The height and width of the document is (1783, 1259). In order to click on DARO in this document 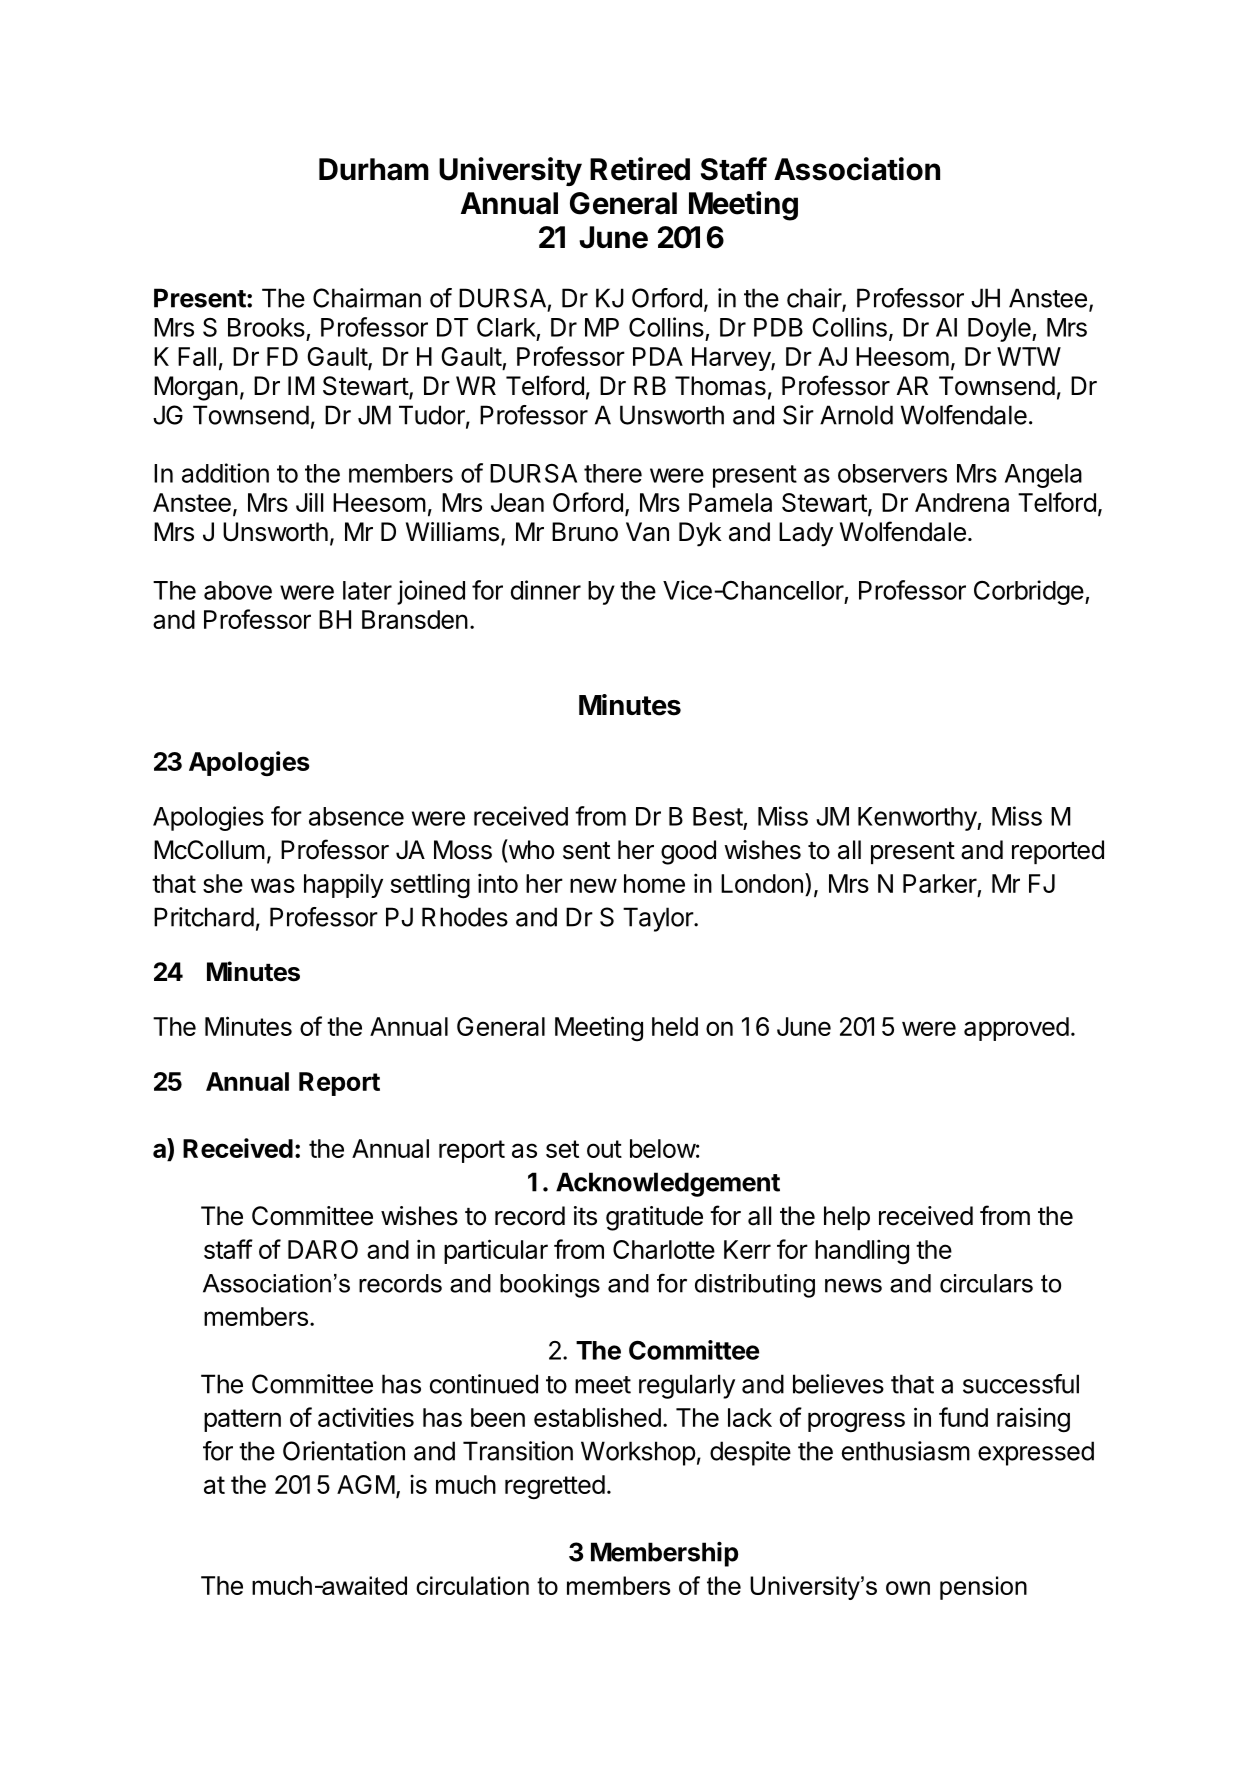, I will do `click(323, 1249)`.
